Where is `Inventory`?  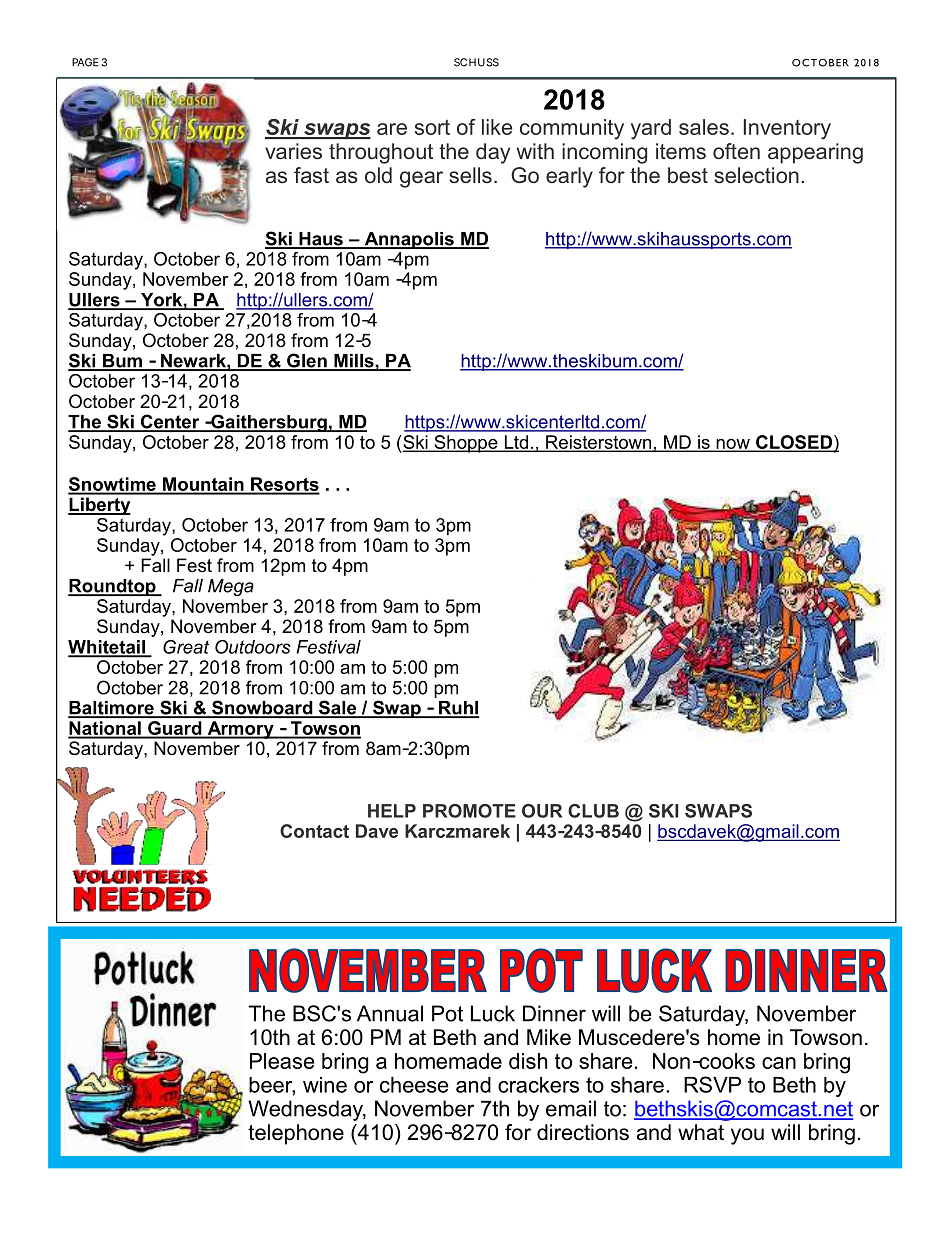 Inventory is located at coordinates (787, 129).
